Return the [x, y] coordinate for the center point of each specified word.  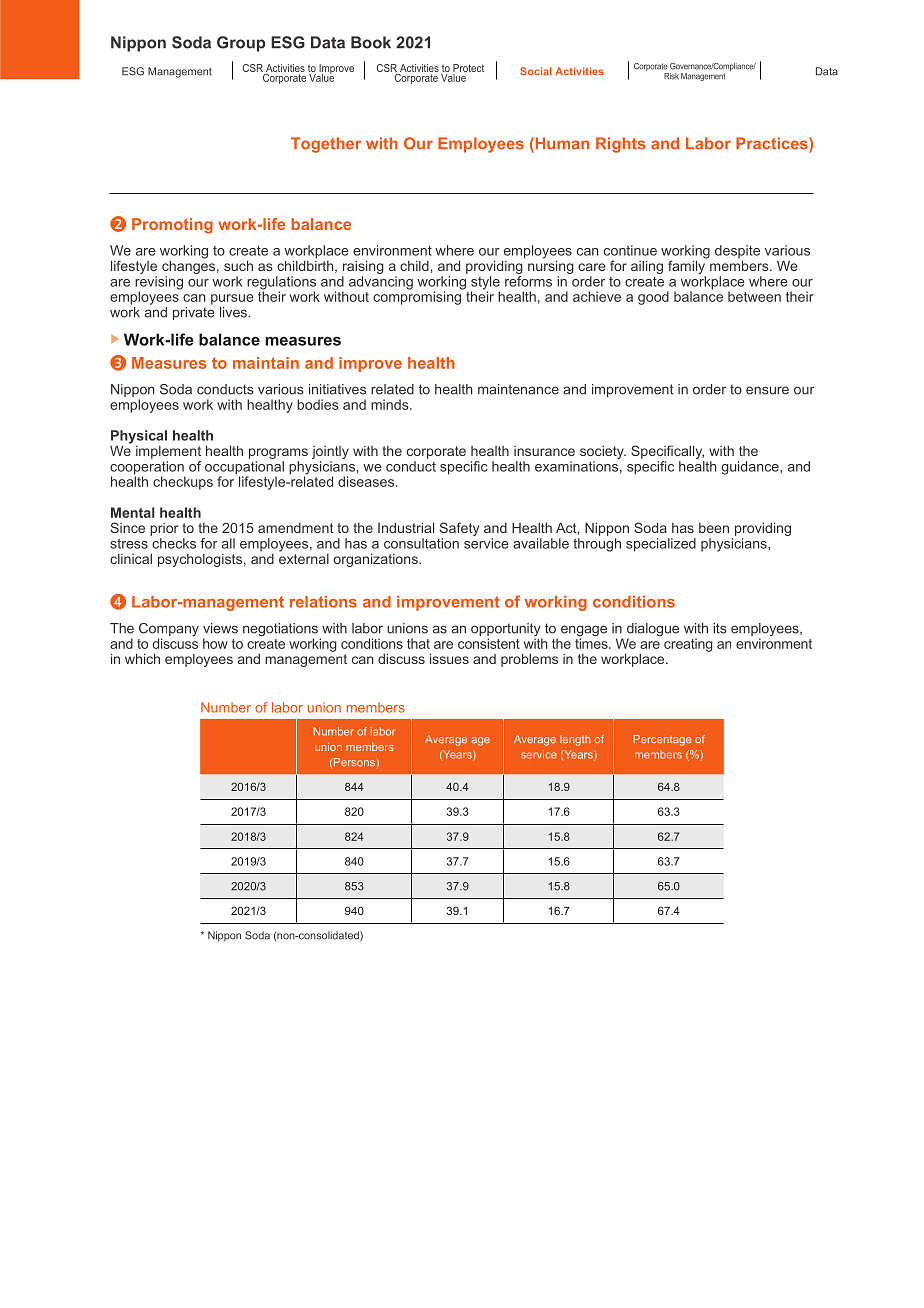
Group [241, 44]
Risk [671, 76]
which [142, 658]
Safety [459, 530]
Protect [468, 68]
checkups [183, 483]
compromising [418, 297]
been [714, 528]
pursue [232, 299]
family [688, 266]
